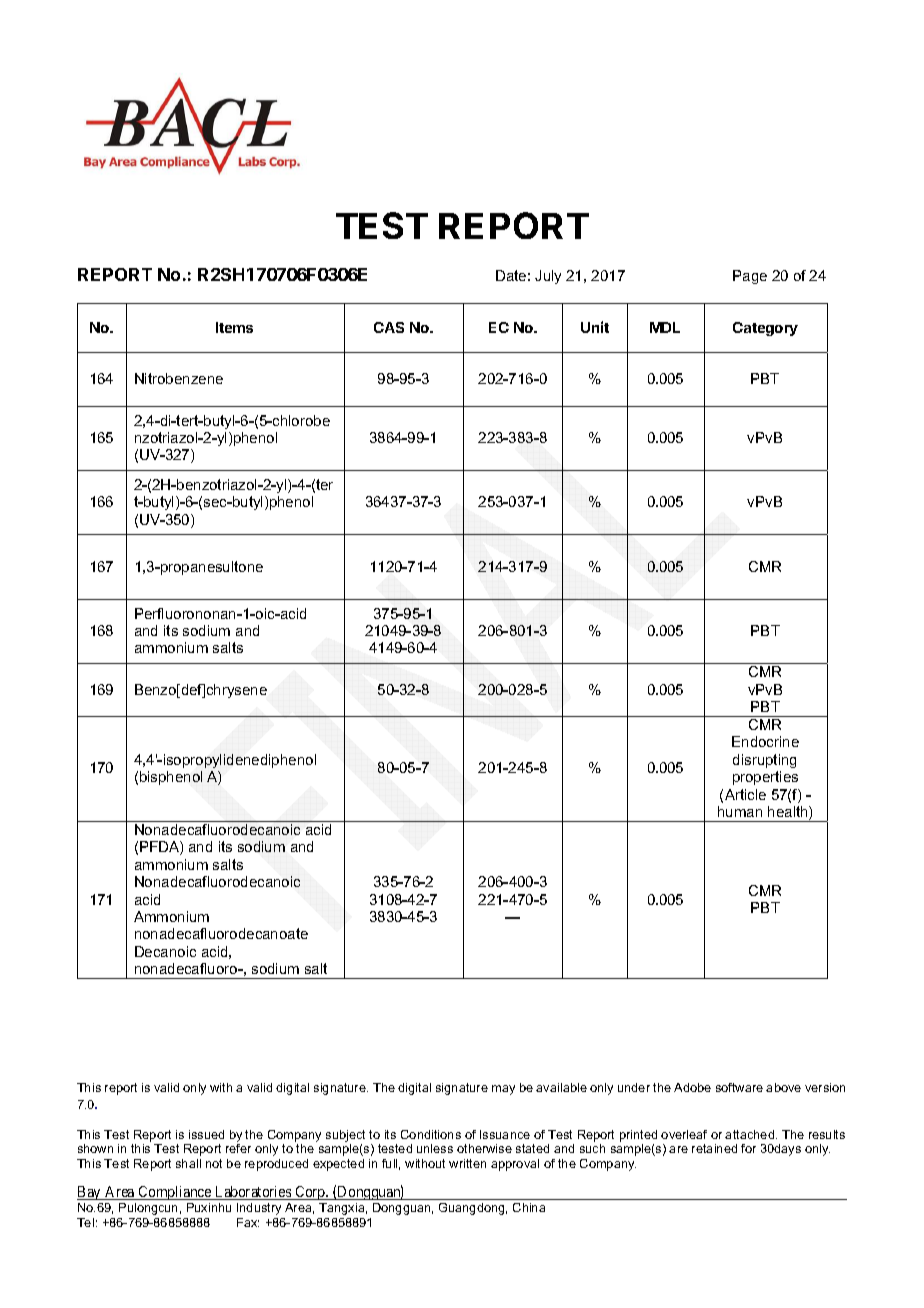  I want to click on disrupting, so click(764, 761).
